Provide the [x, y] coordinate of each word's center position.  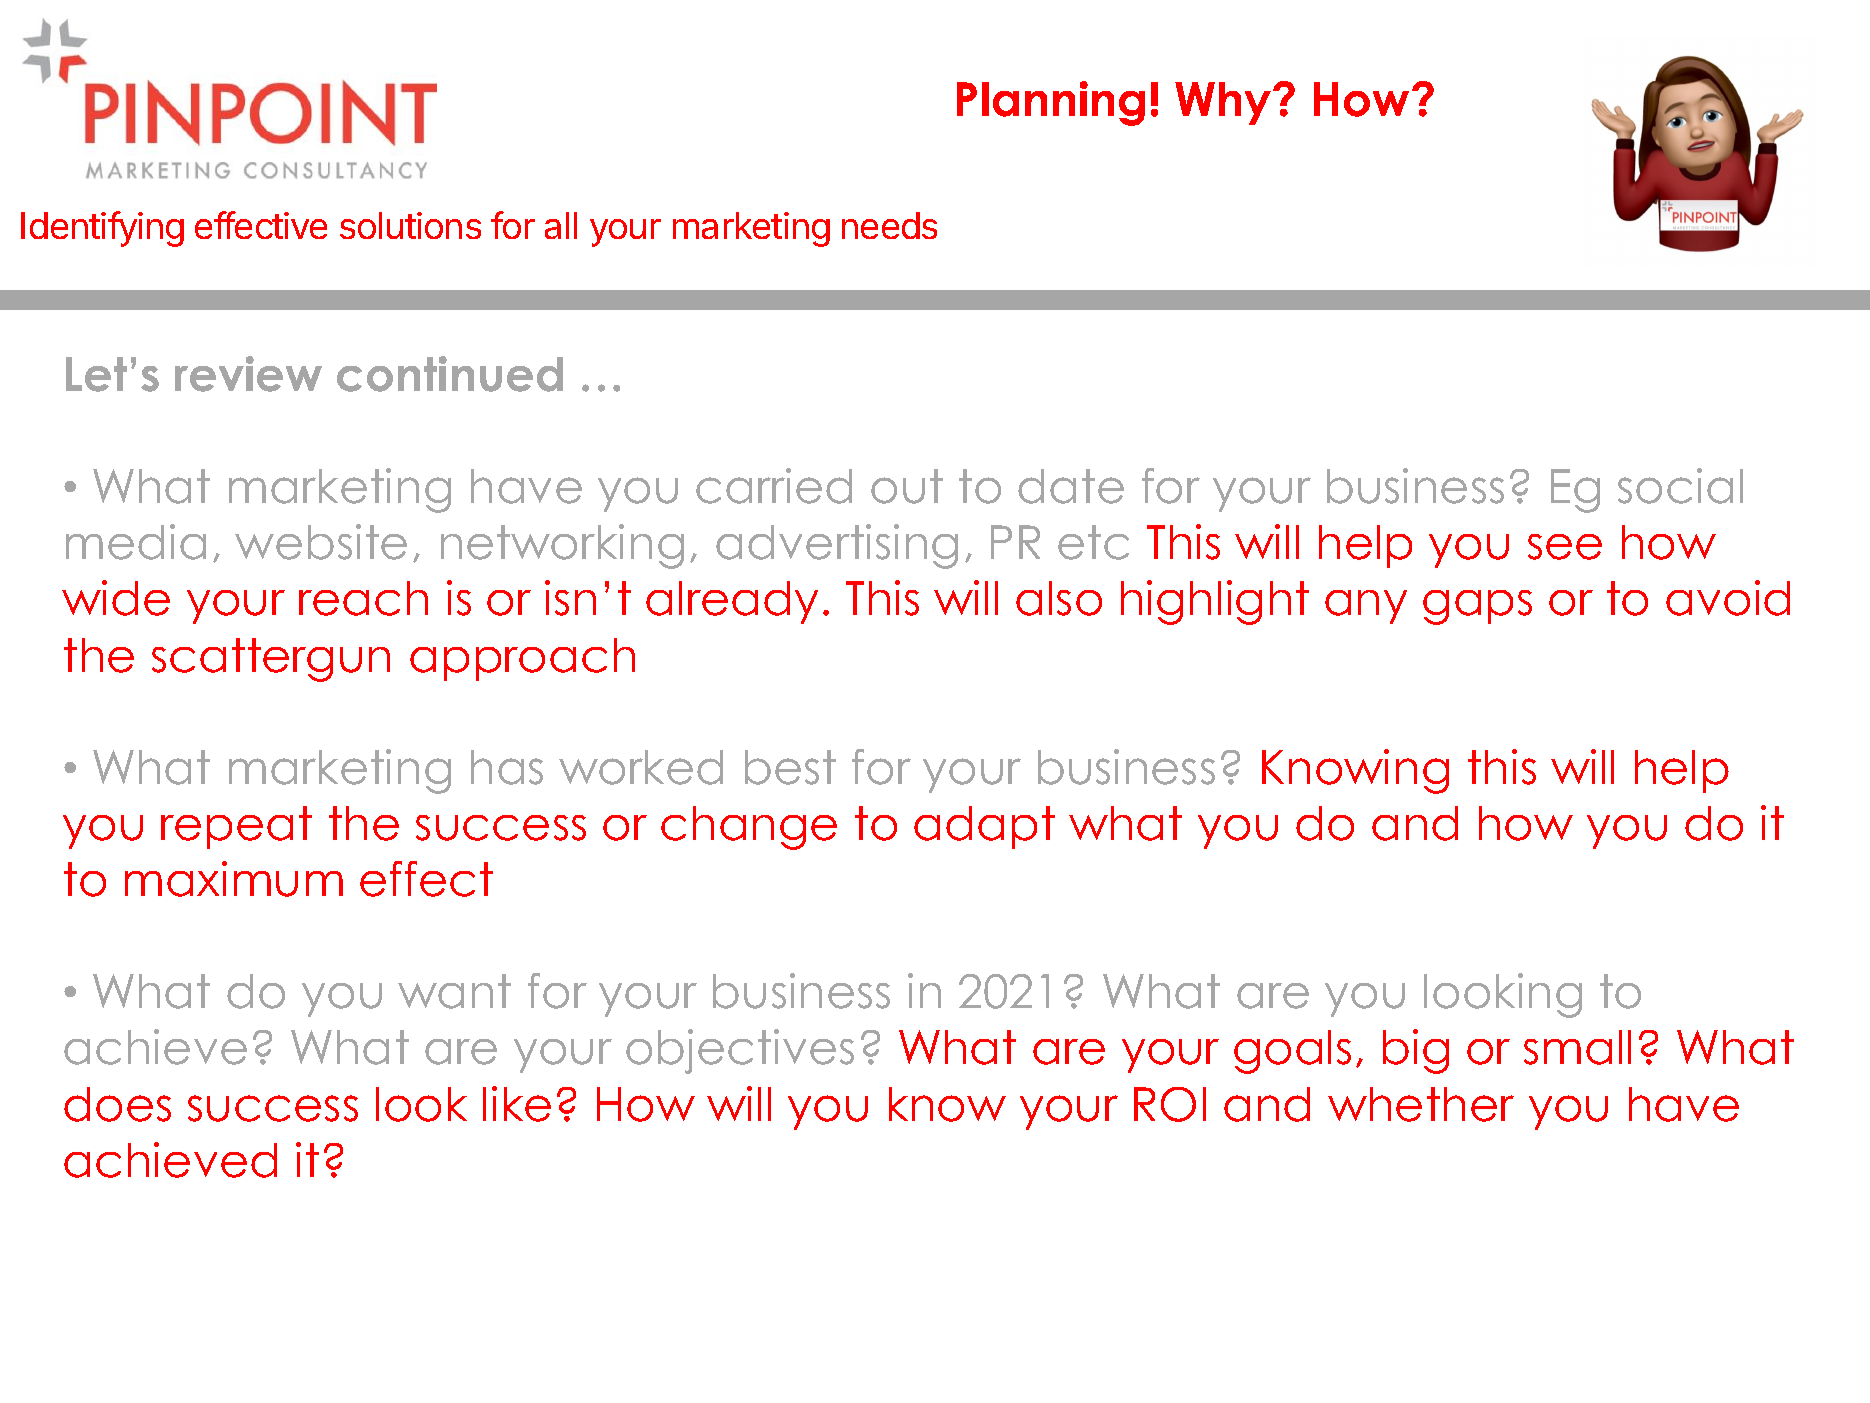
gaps [1477, 607]
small [1577, 1047]
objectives [740, 1051]
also [1059, 598]
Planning [1051, 103]
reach [363, 598]
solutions [410, 225]
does [117, 1104]
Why [1223, 103]
